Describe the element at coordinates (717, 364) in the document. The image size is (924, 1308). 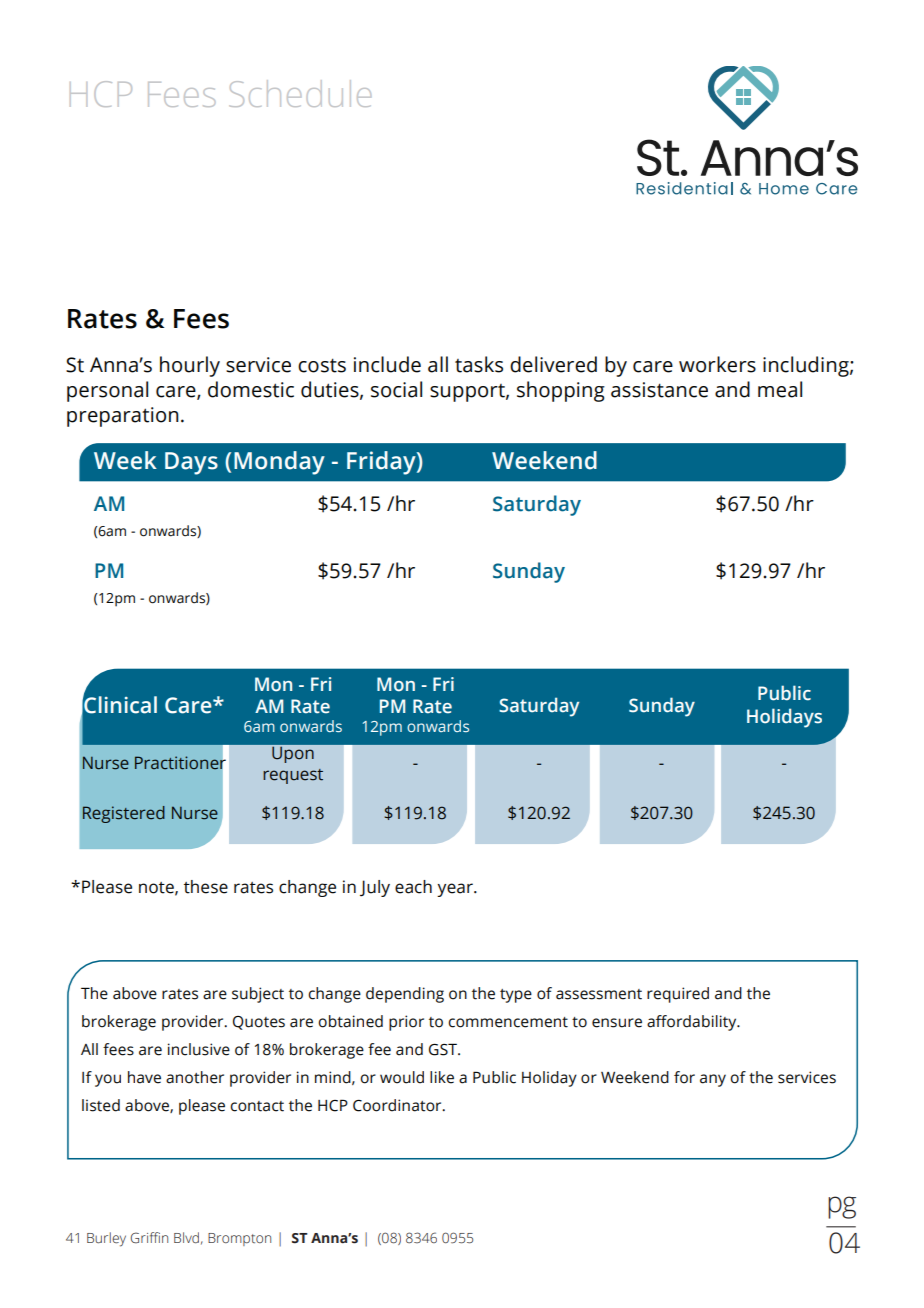
I see `workers` at that location.
